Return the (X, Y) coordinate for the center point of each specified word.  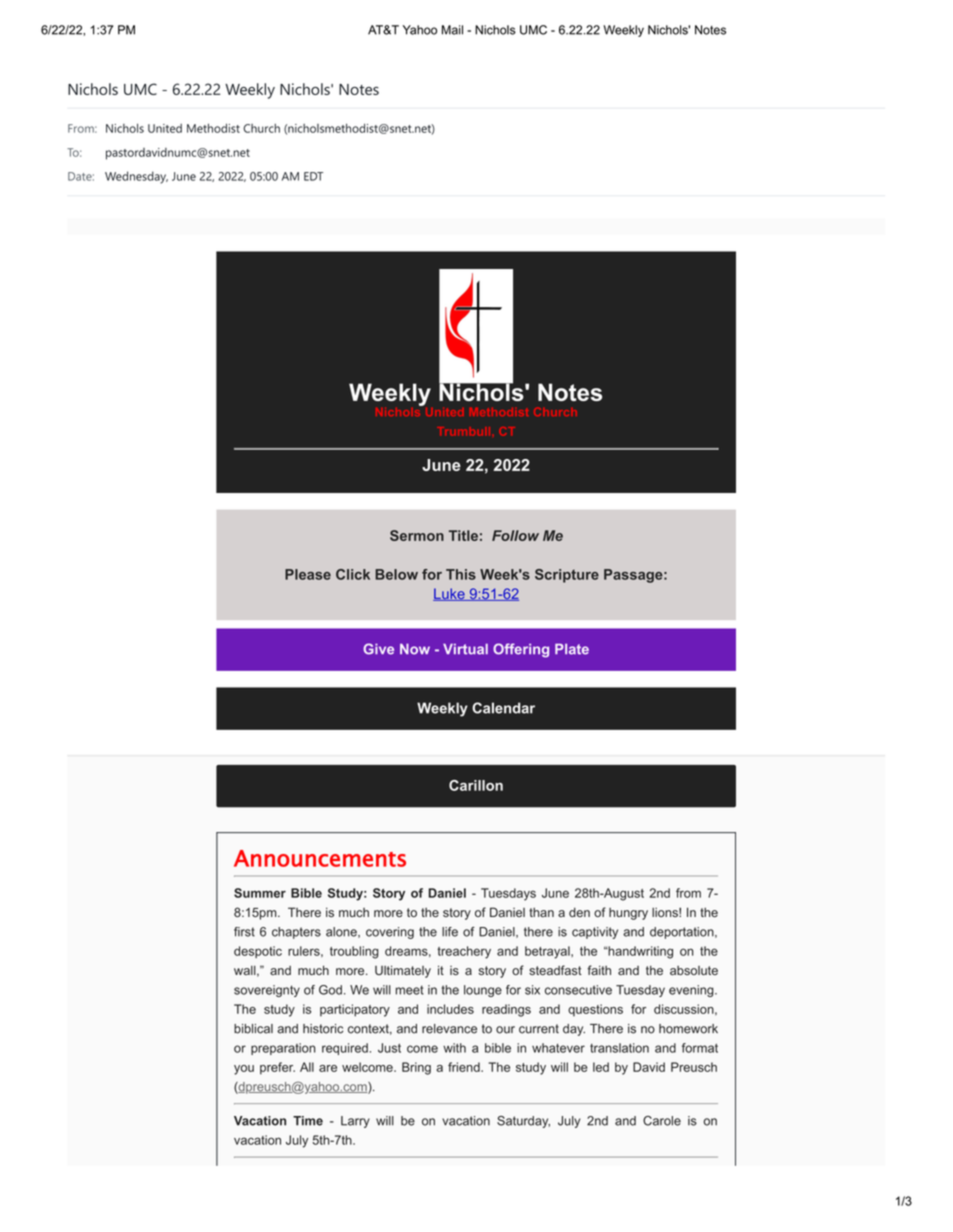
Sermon (417, 535)
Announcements (320, 858)
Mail (452, 30)
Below (396, 574)
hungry (628, 914)
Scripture (567, 576)
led (601, 1067)
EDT (313, 176)
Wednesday (136, 177)
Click (353, 574)
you (244, 1070)
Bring (416, 1068)
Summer (260, 893)
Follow (515, 535)
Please (308, 574)
